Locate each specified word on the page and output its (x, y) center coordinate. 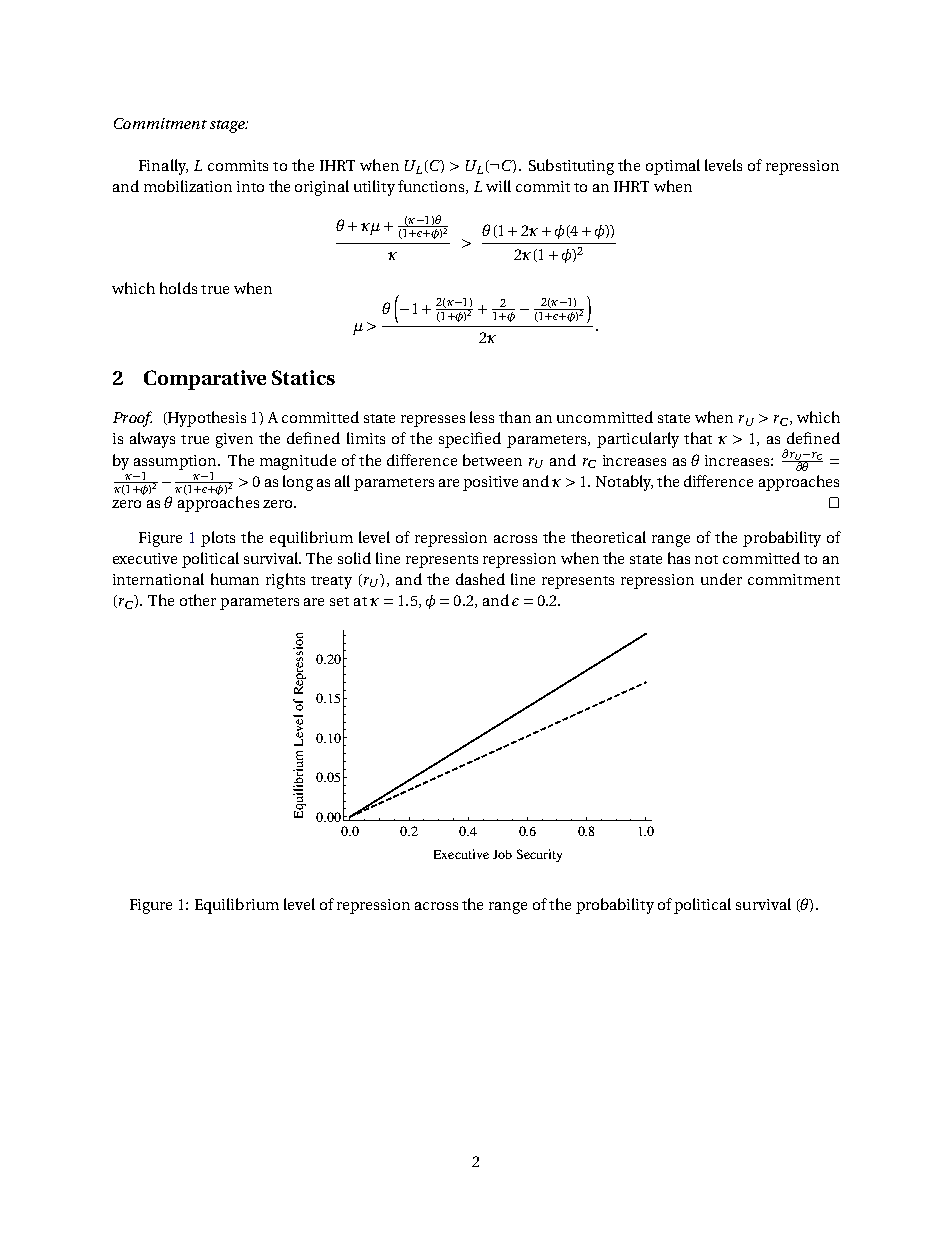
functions (432, 187)
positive (490, 483)
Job (502, 854)
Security (539, 855)
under (721, 579)
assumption (176, 462)
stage (229, 126)
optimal (673, 167)
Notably (624, 483)
